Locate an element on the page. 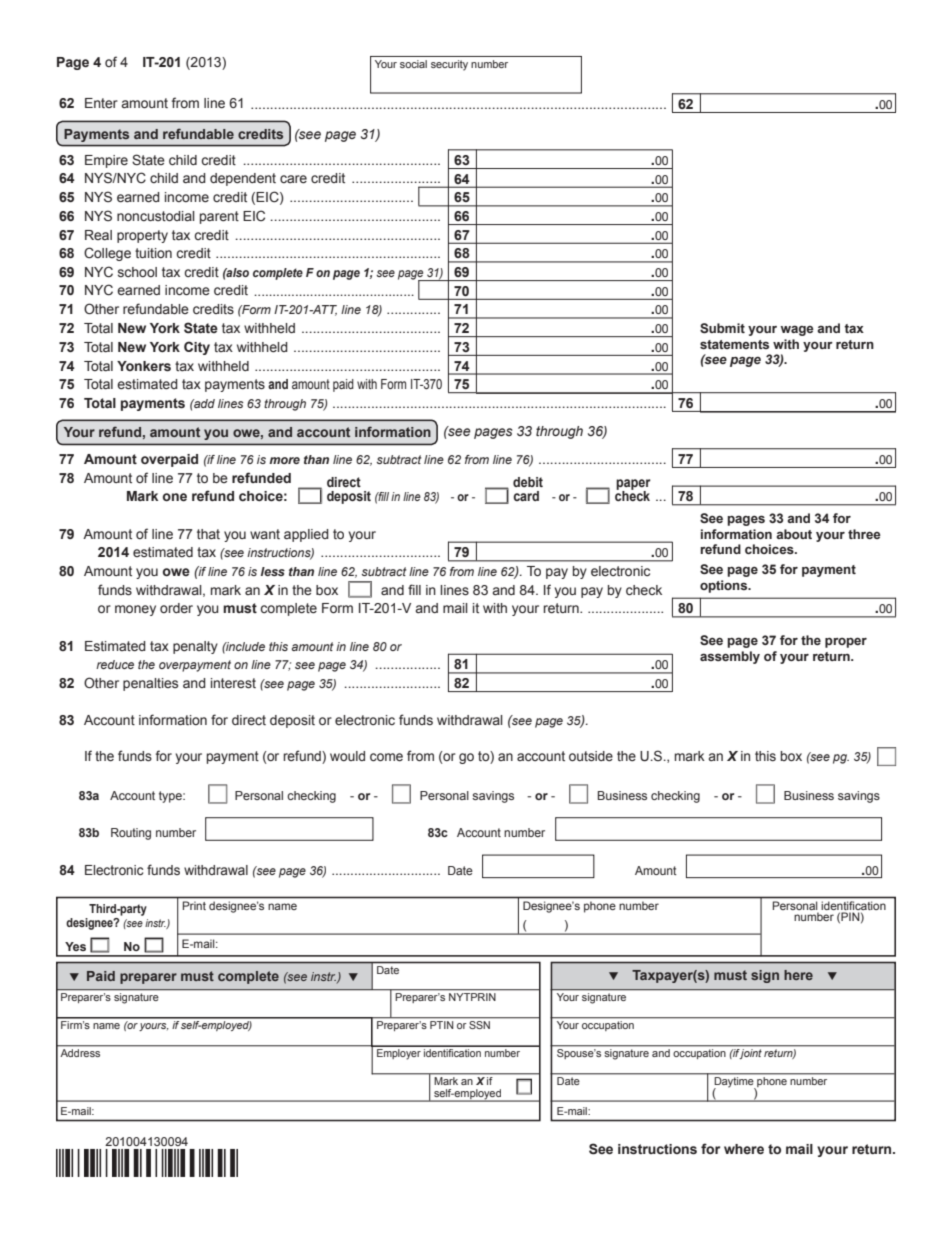 The height and width of the image is (1233, 952). security is located at coordinates (449, 65).
